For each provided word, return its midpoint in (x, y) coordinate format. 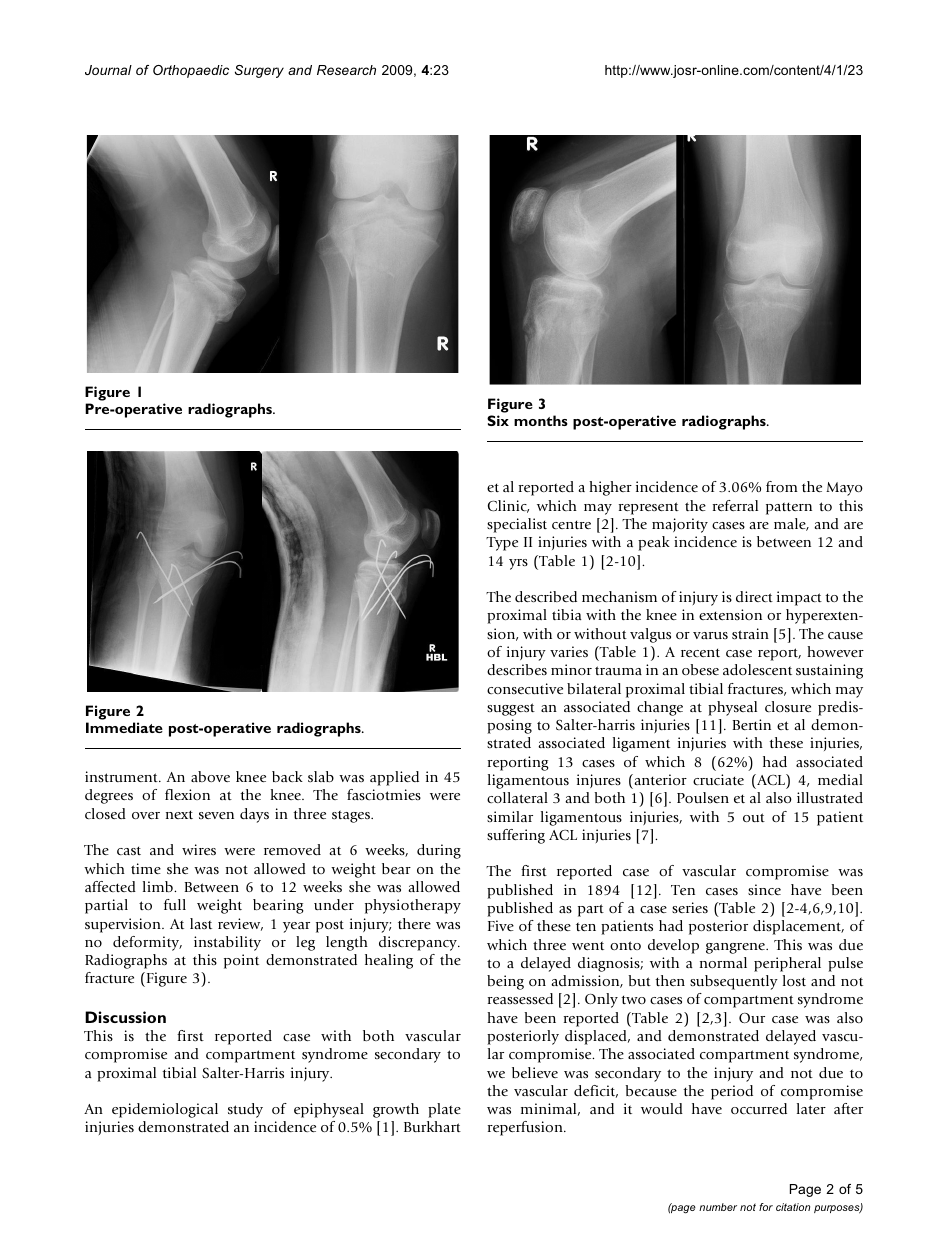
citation (793, 1207)
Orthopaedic (191, 71)
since (764, 889)
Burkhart (432, 1126)
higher (610, 488)
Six (498, 420)
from (782, 486)
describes (517, 669)
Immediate (124, 727)
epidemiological (165, 1110)
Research (346, 70)
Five (501, 925)
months (541, 420)
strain (750, 633)
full (175, 904)
